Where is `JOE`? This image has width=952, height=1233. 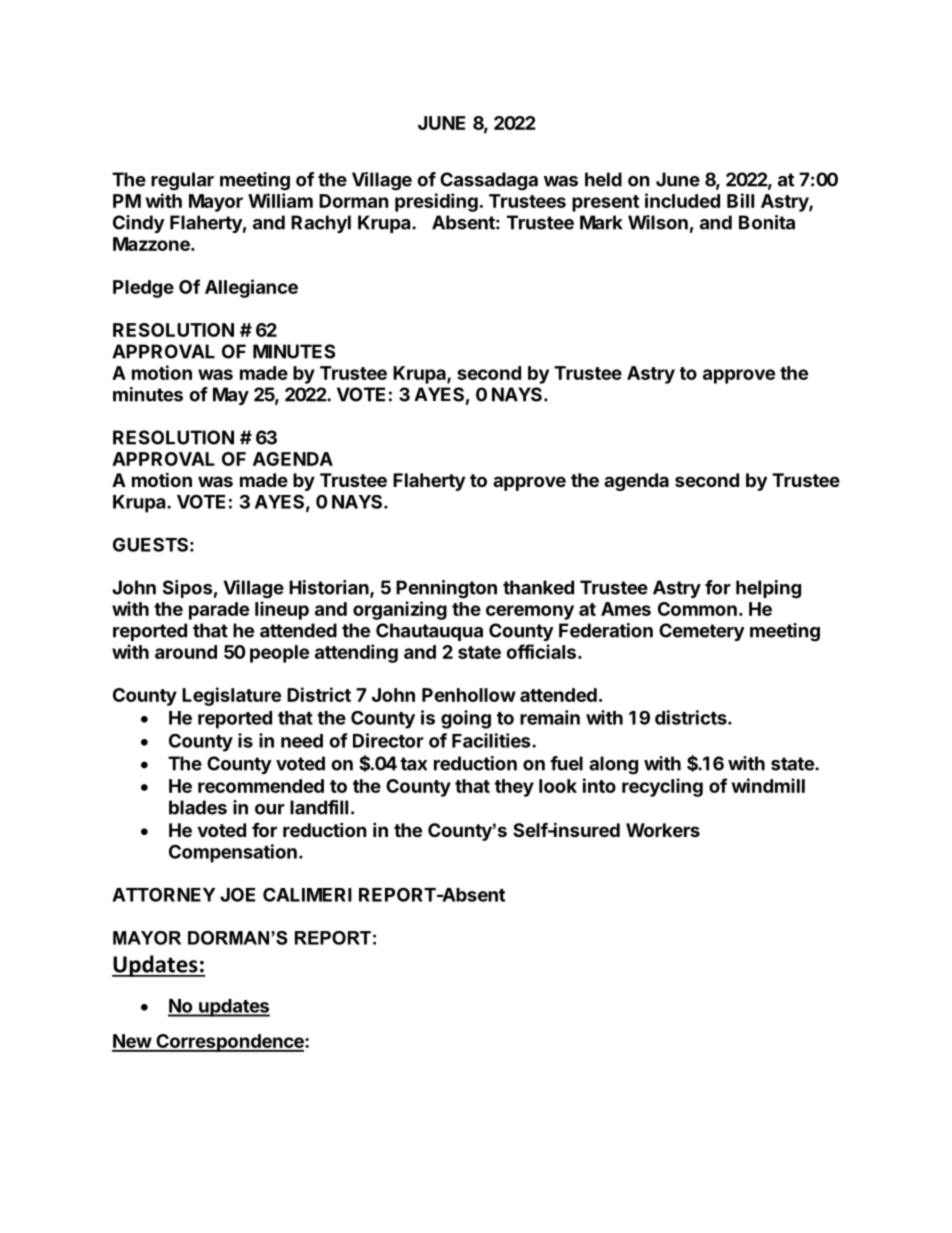 JOE is located at coordinates (237, 894).
